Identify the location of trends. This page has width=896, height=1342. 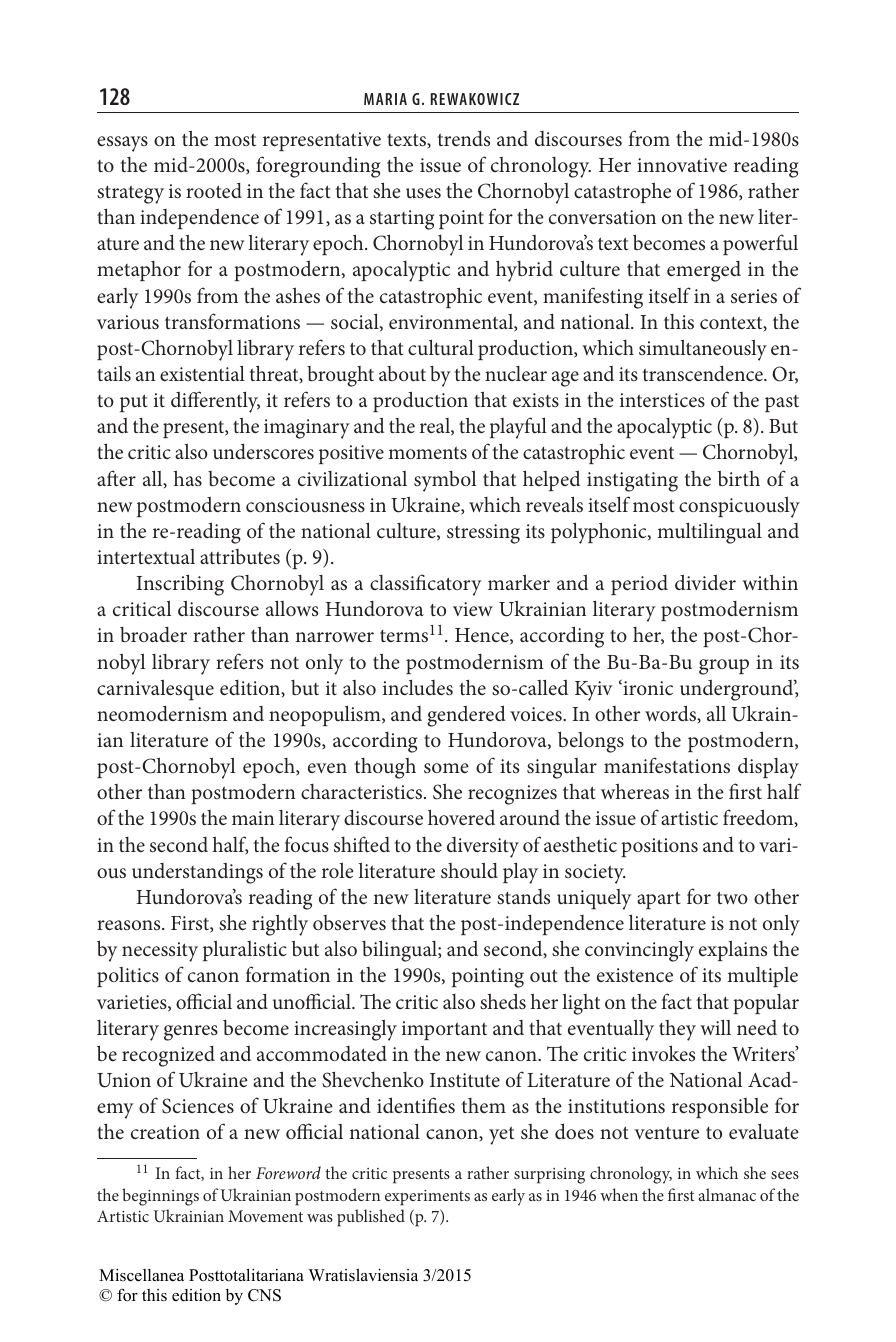
(463, 139).
